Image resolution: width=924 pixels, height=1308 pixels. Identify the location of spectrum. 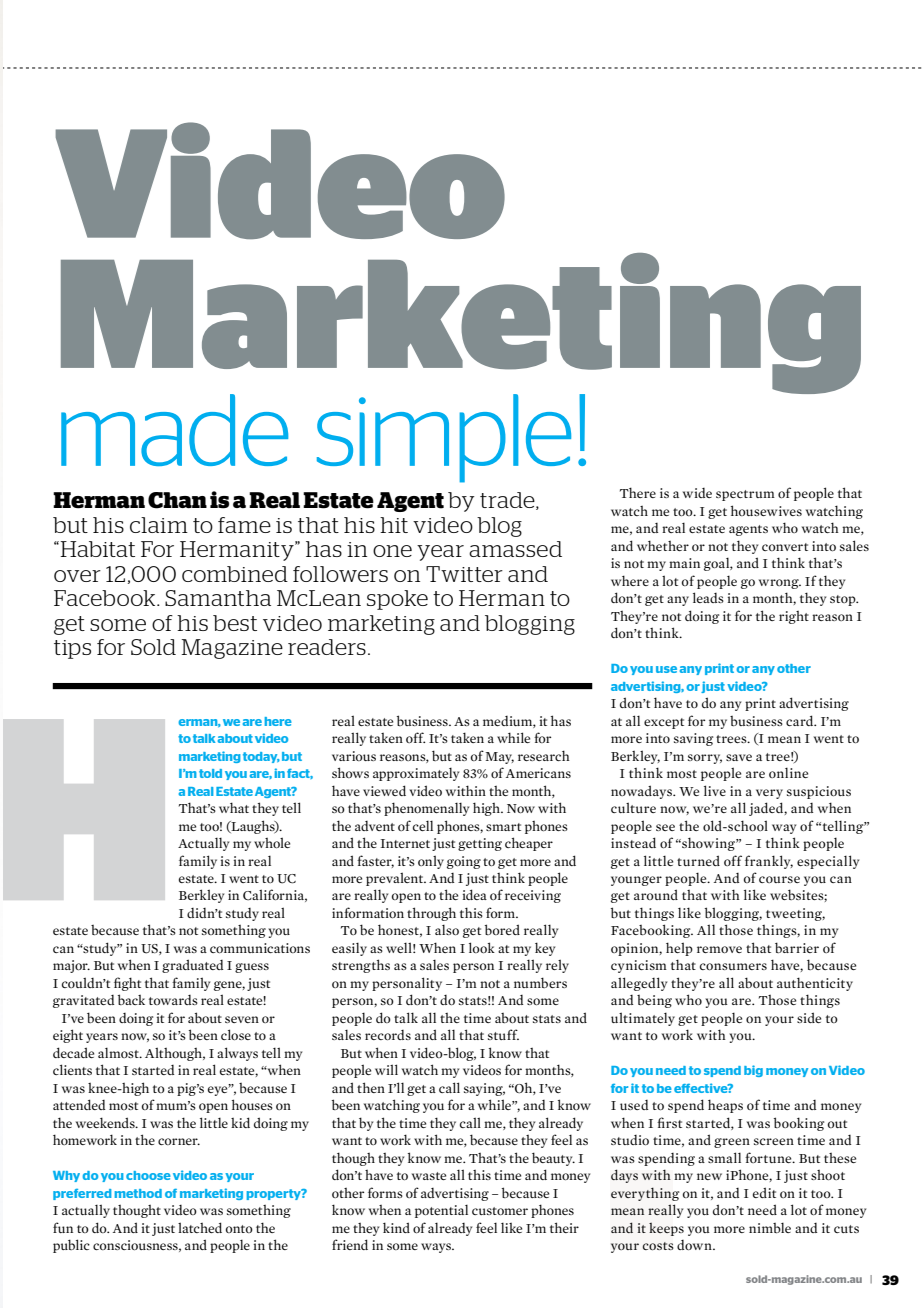
(745, 495).
